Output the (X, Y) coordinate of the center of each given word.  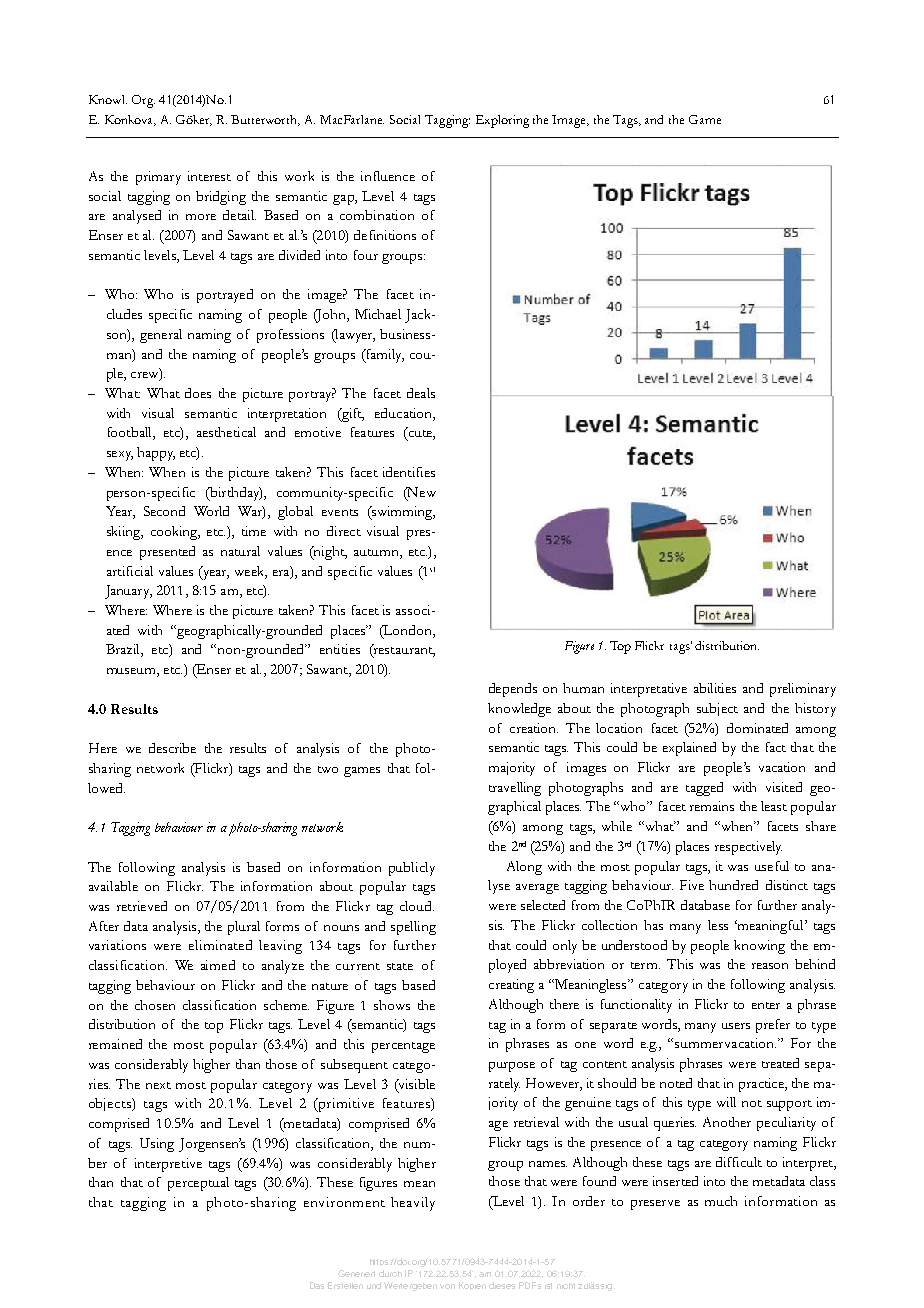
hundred (733, 885)
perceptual (198, 1184)
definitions (385, 235)
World (211, 511)
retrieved (142, 906)
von (447, 1286)
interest (209, 176)
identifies (409, 472)
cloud (417, 906)
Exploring (502, 121)
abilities (715, 688)
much (721, 1201)
